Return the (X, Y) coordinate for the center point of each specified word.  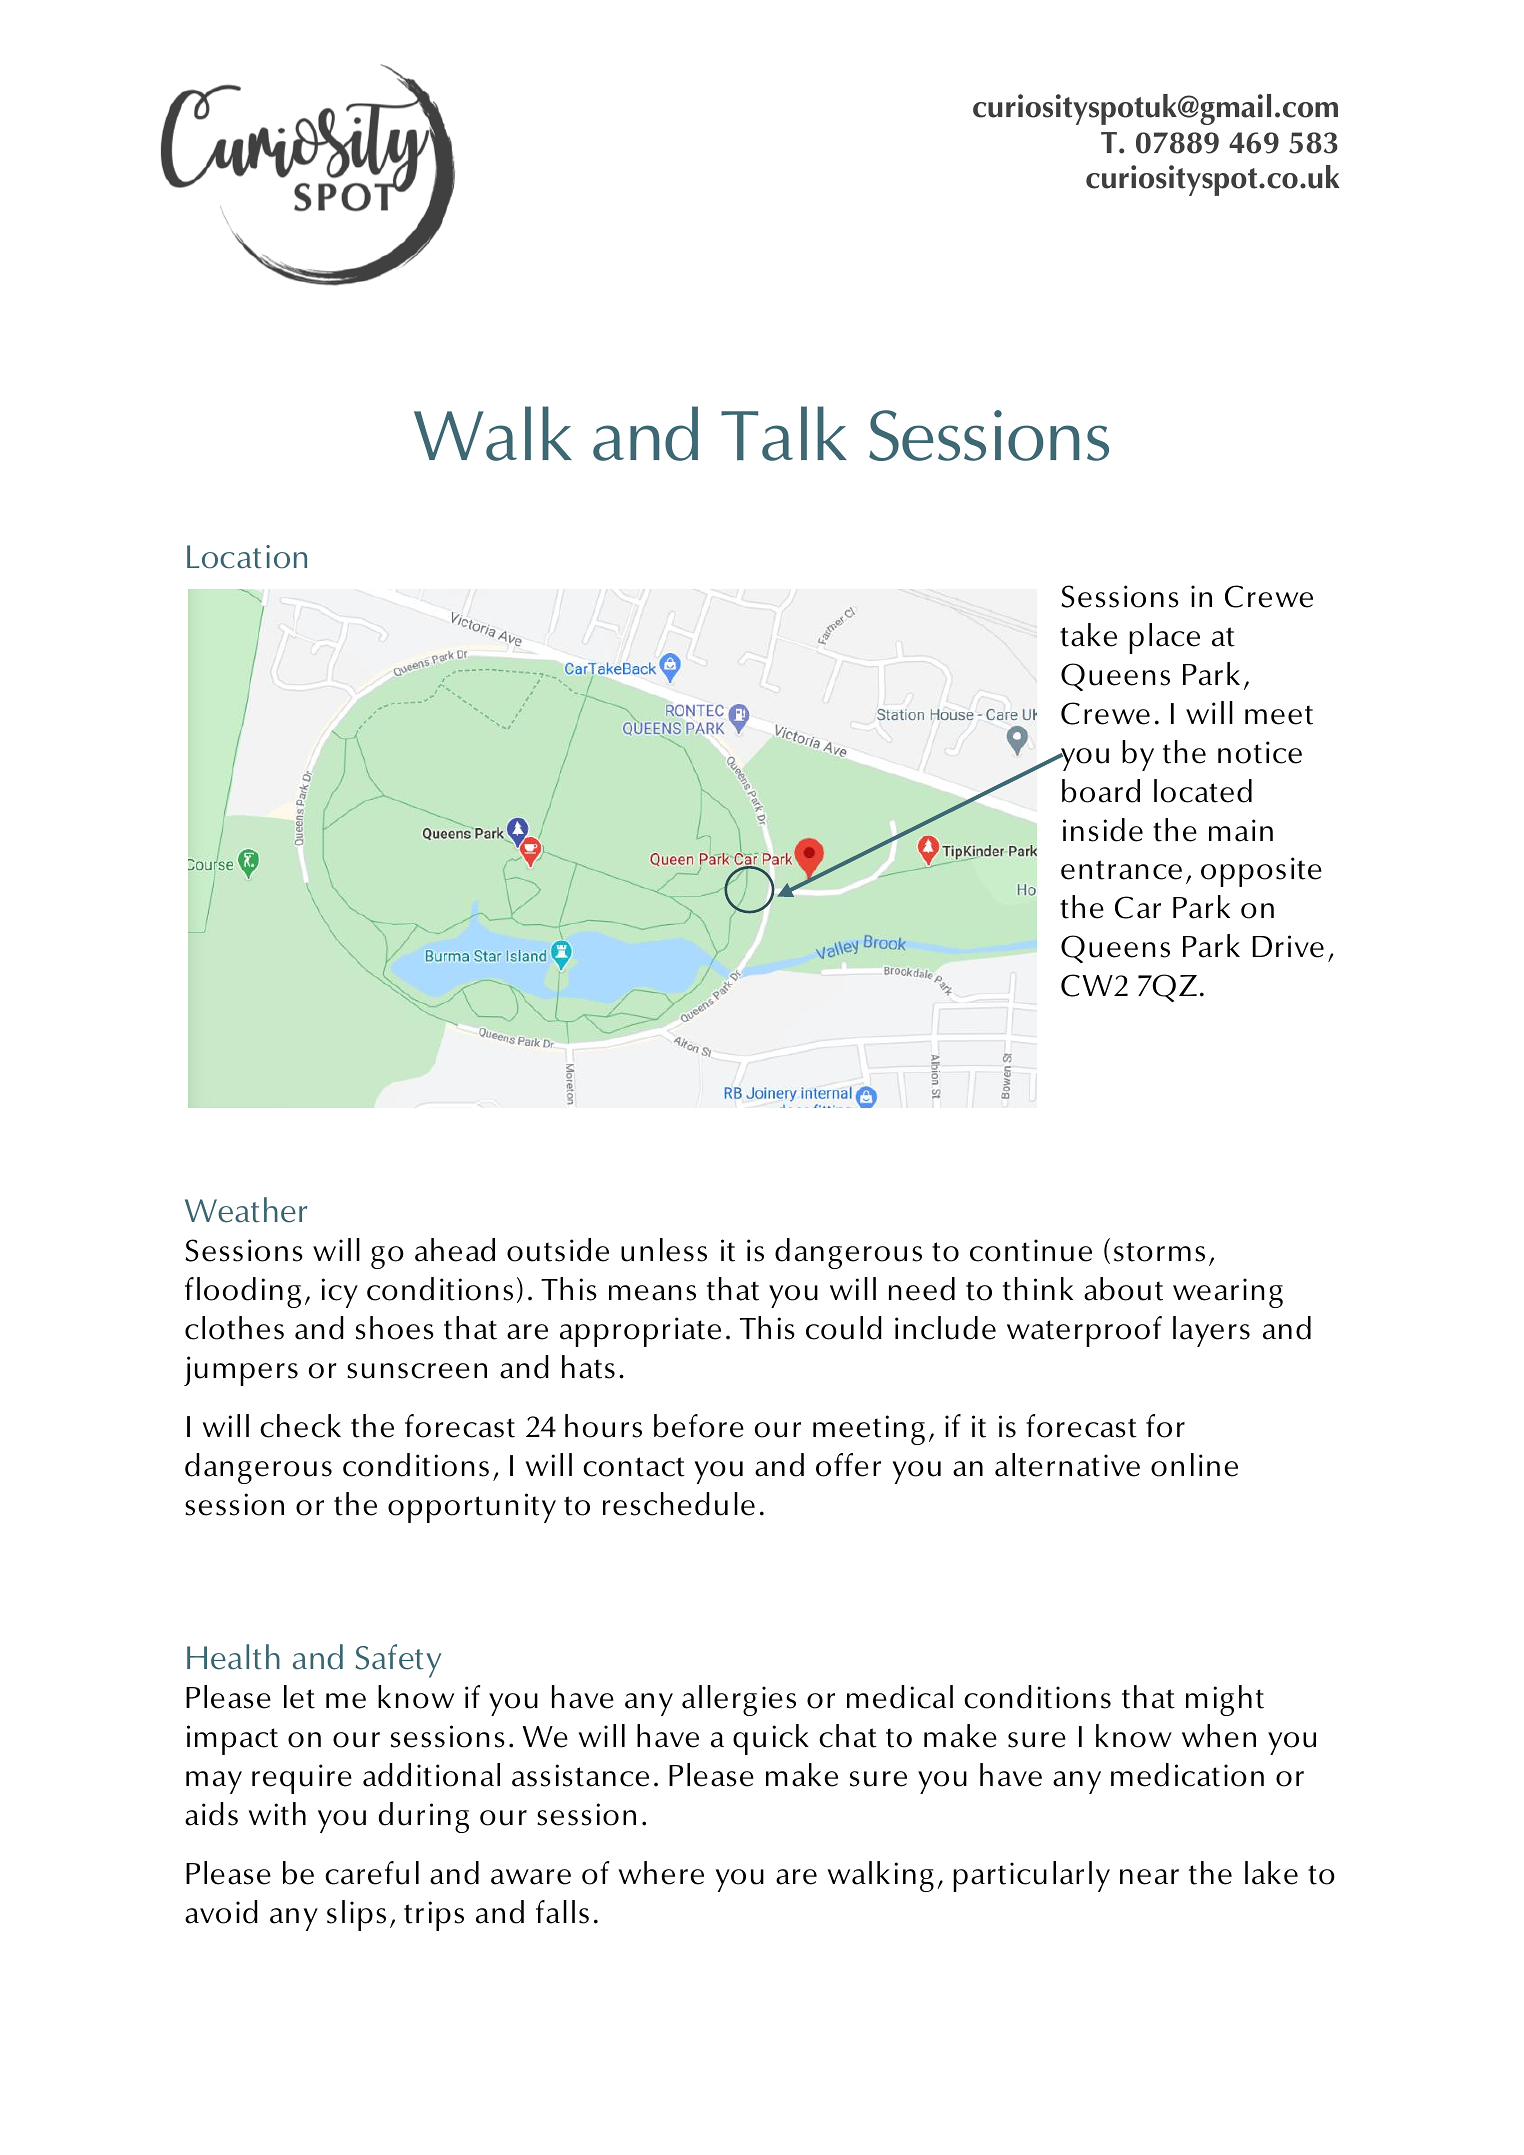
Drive (1288, 946)
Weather (246, 1210)
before (699, 1426)
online (1194, 1465)
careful (372, 1873)
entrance (1121, 870)
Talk (784, 433)
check (300, 1426)
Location (247, 557)
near (1149, 1877)
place (1164, 638)
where (661, 1873)
